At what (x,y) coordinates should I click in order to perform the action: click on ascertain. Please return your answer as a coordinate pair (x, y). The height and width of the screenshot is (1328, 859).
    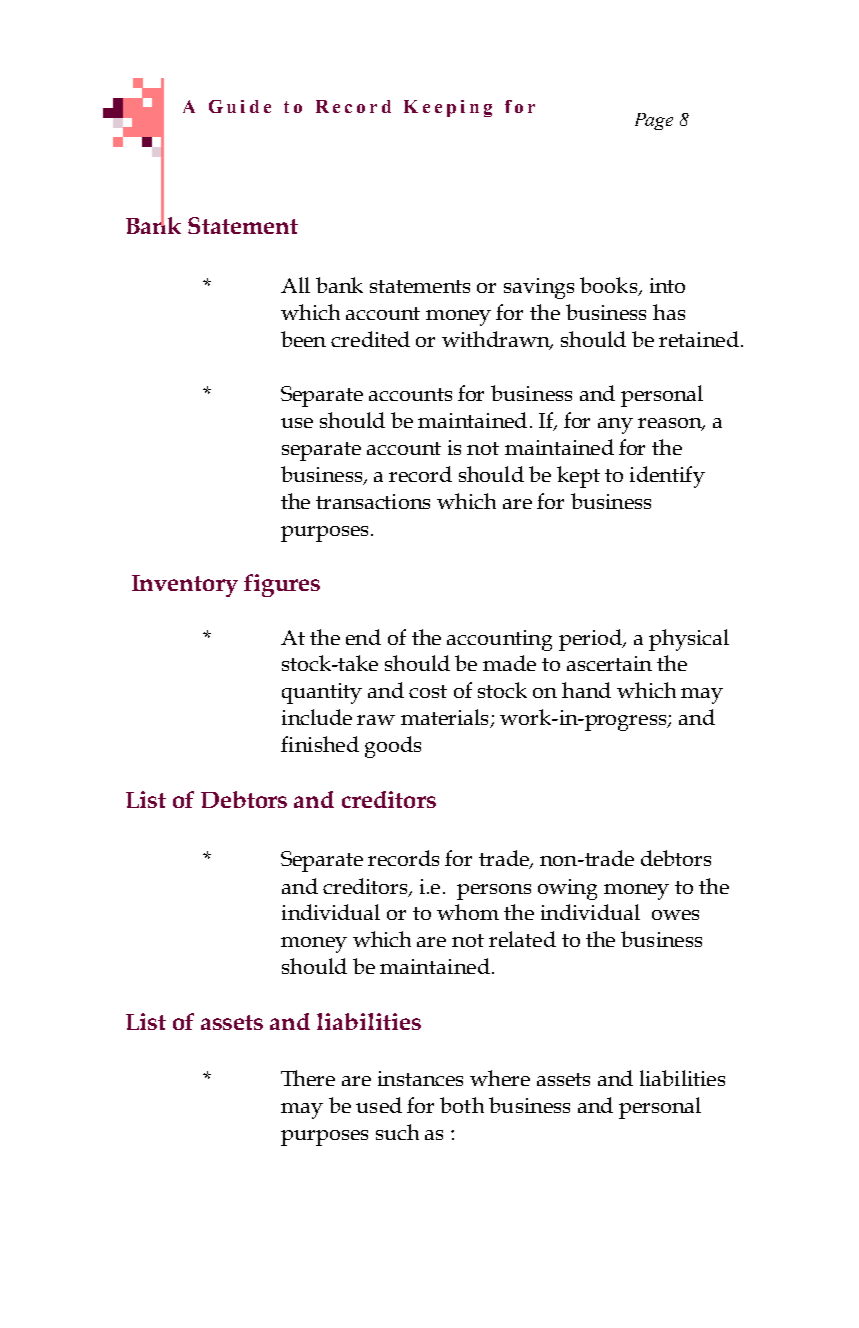
    Looking at the image, I should click on (609, 663).
